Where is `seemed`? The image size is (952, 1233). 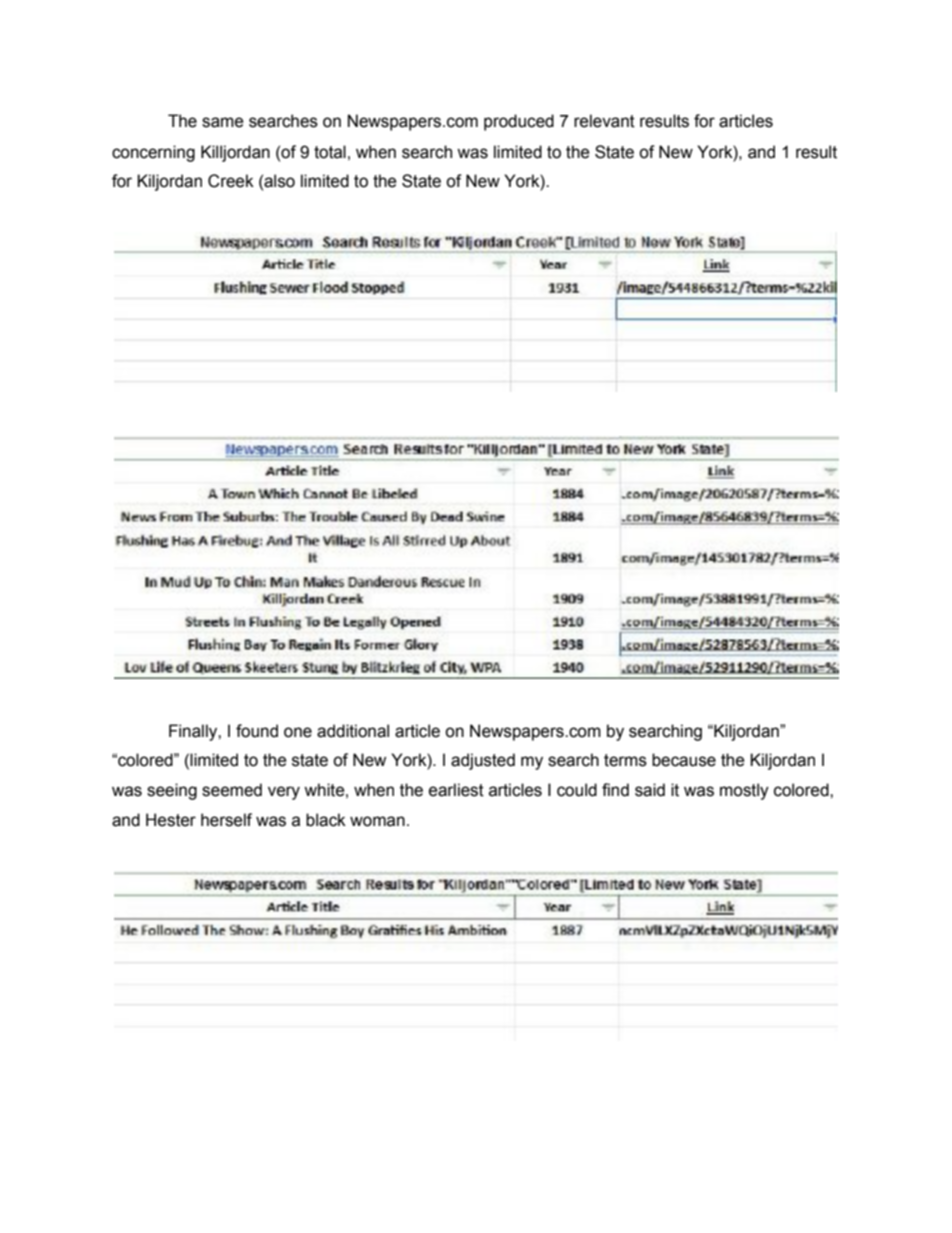
seemed is located at coordinates (232, 790).
